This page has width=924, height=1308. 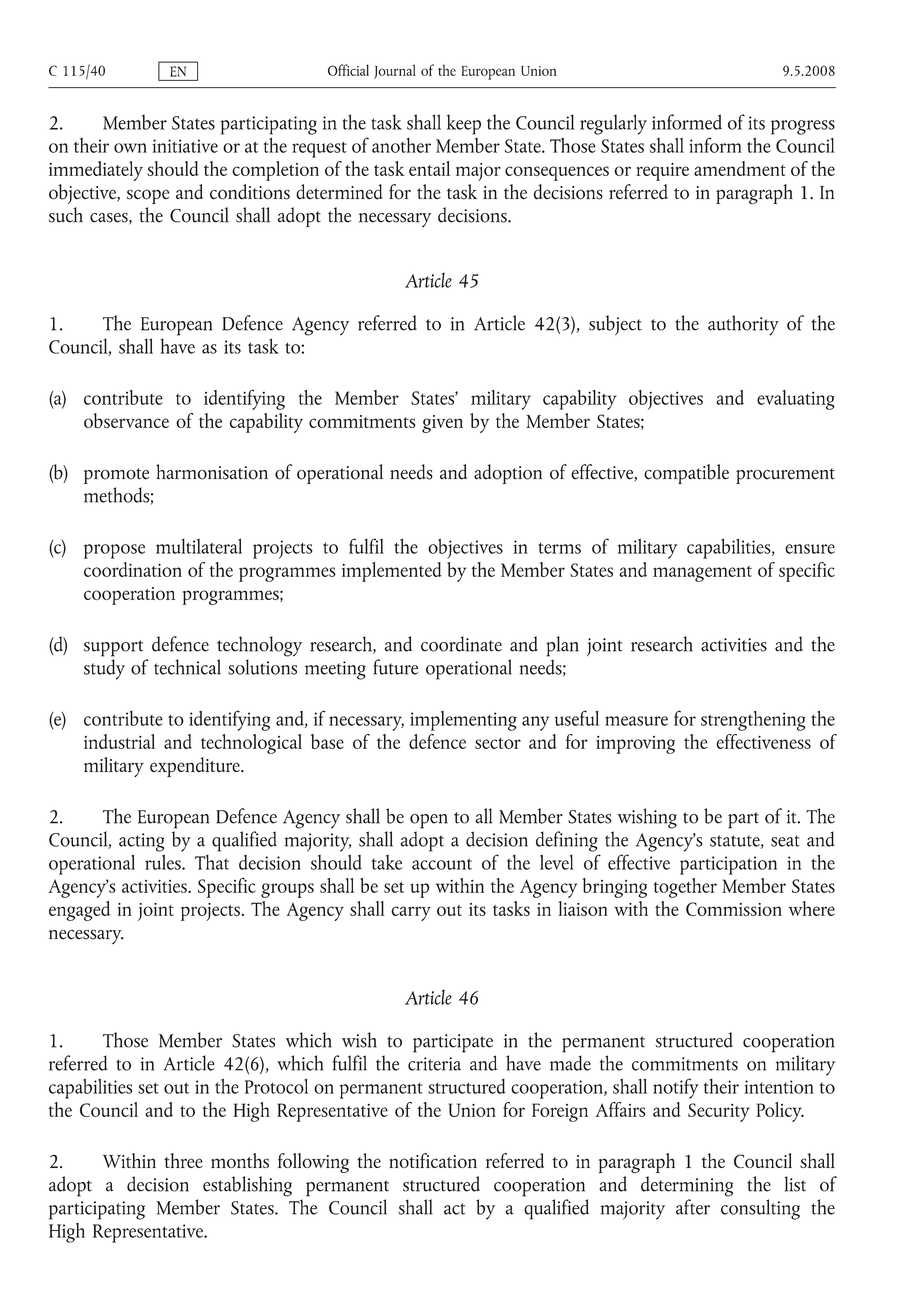 What do you see at coordinates (79, 911) in the page?
I see `engaged` at bounding box center [79, 911].
